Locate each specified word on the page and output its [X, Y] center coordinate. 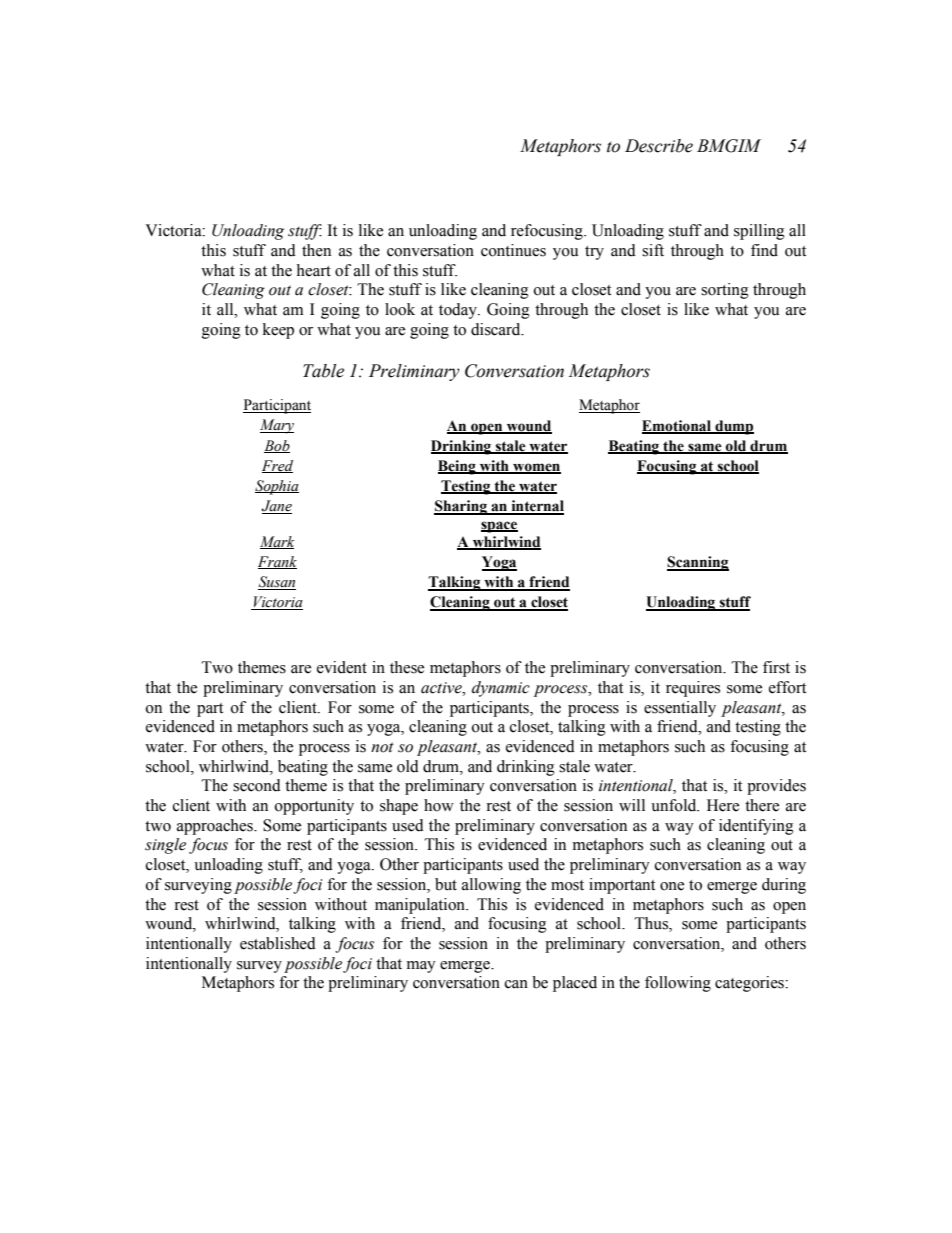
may [421, 967]
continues [513, 250]
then [316, 250]
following [678, 984]
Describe [659, 146]
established [278, 943]
